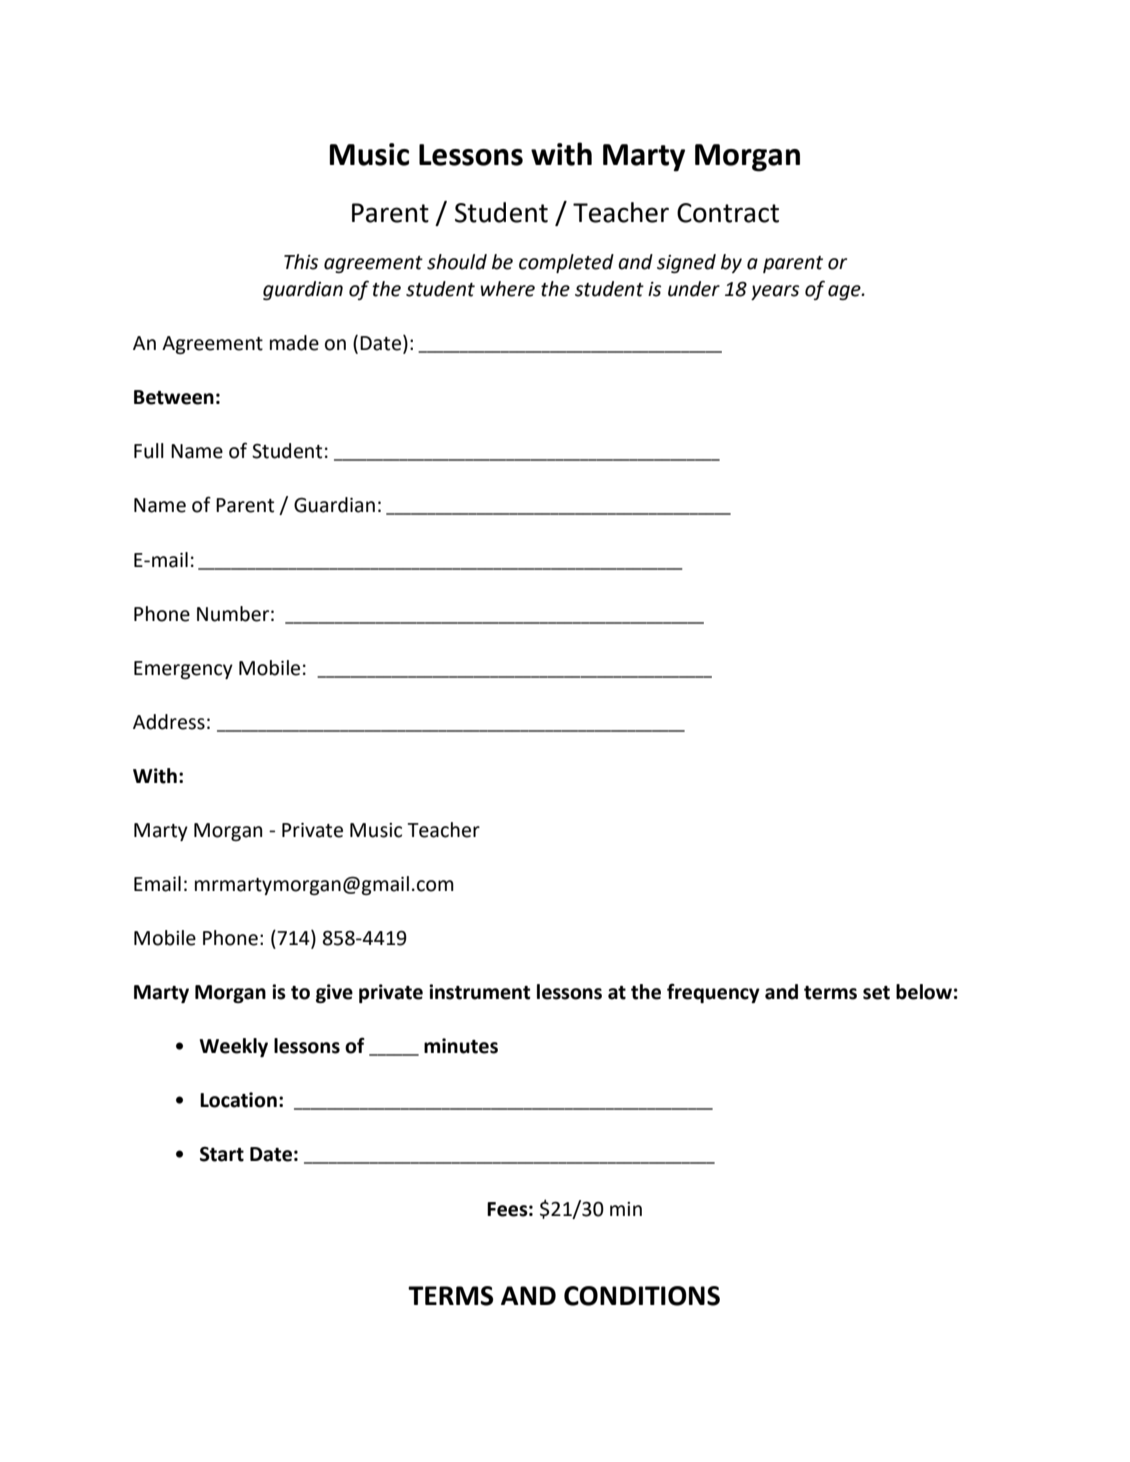  I want to click on under, so click(694, 289).
